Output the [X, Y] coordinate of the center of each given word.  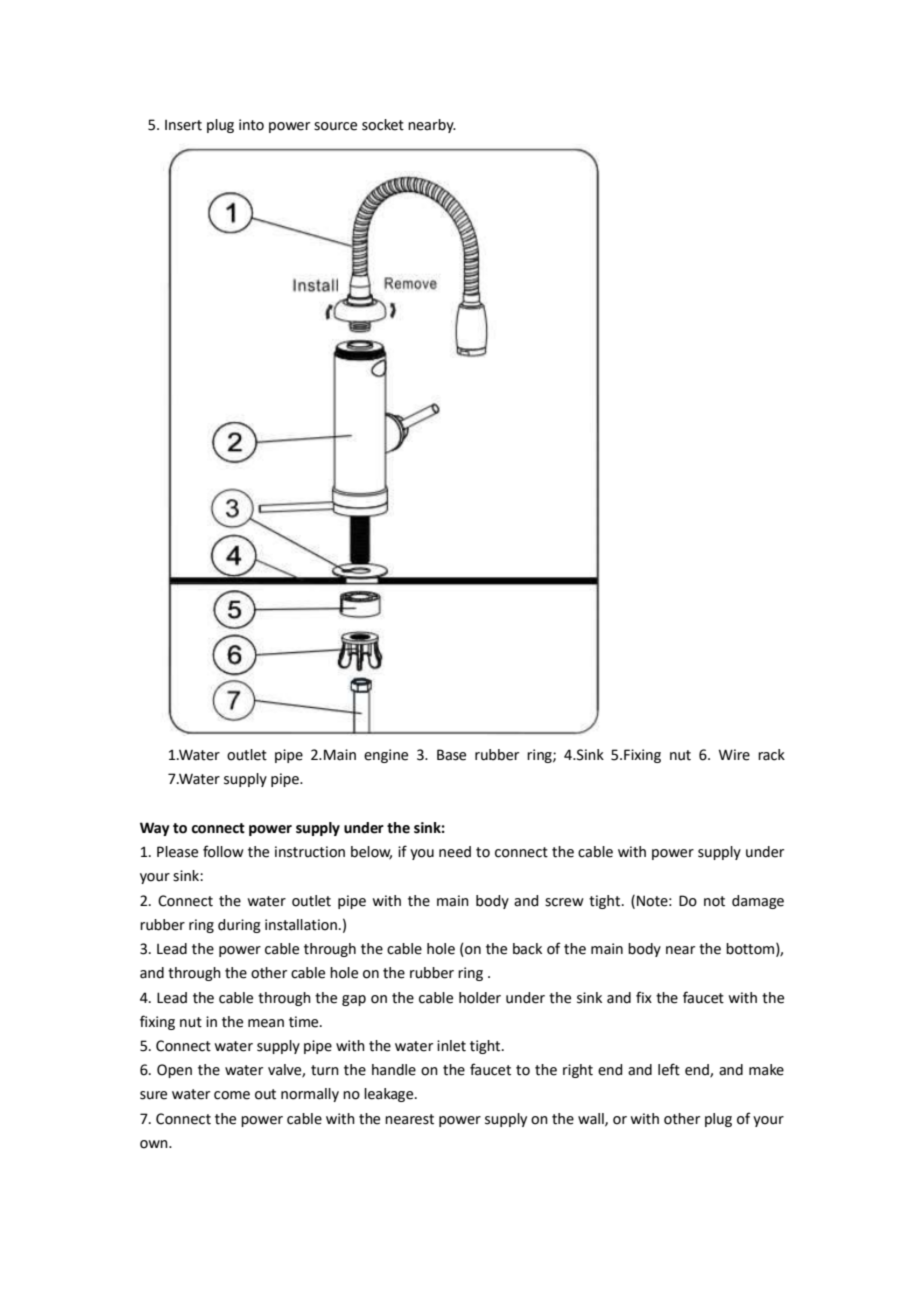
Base [451, 755]
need [455, 852]
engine [386, 756]
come [232, 1095]
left [669, 1069]
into [251, 125]
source [335, 126]
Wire [734, 755]
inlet [451, 1046]
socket [383, 125]
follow [223, 851]
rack [771, 755]
